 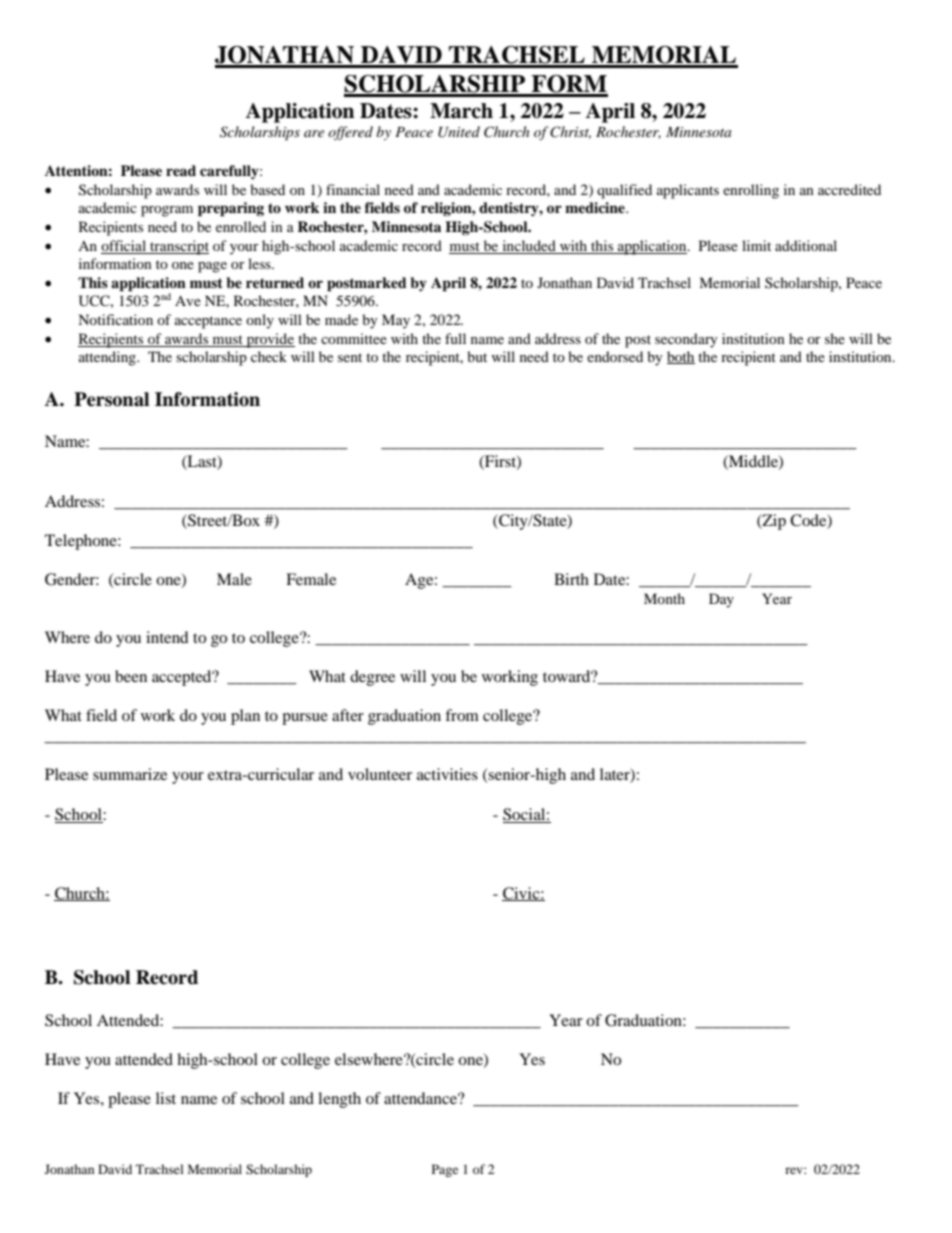 What do you see at coordinates (339, 1100) in the image?
I see `length` at bounding box center [339, 1100].
